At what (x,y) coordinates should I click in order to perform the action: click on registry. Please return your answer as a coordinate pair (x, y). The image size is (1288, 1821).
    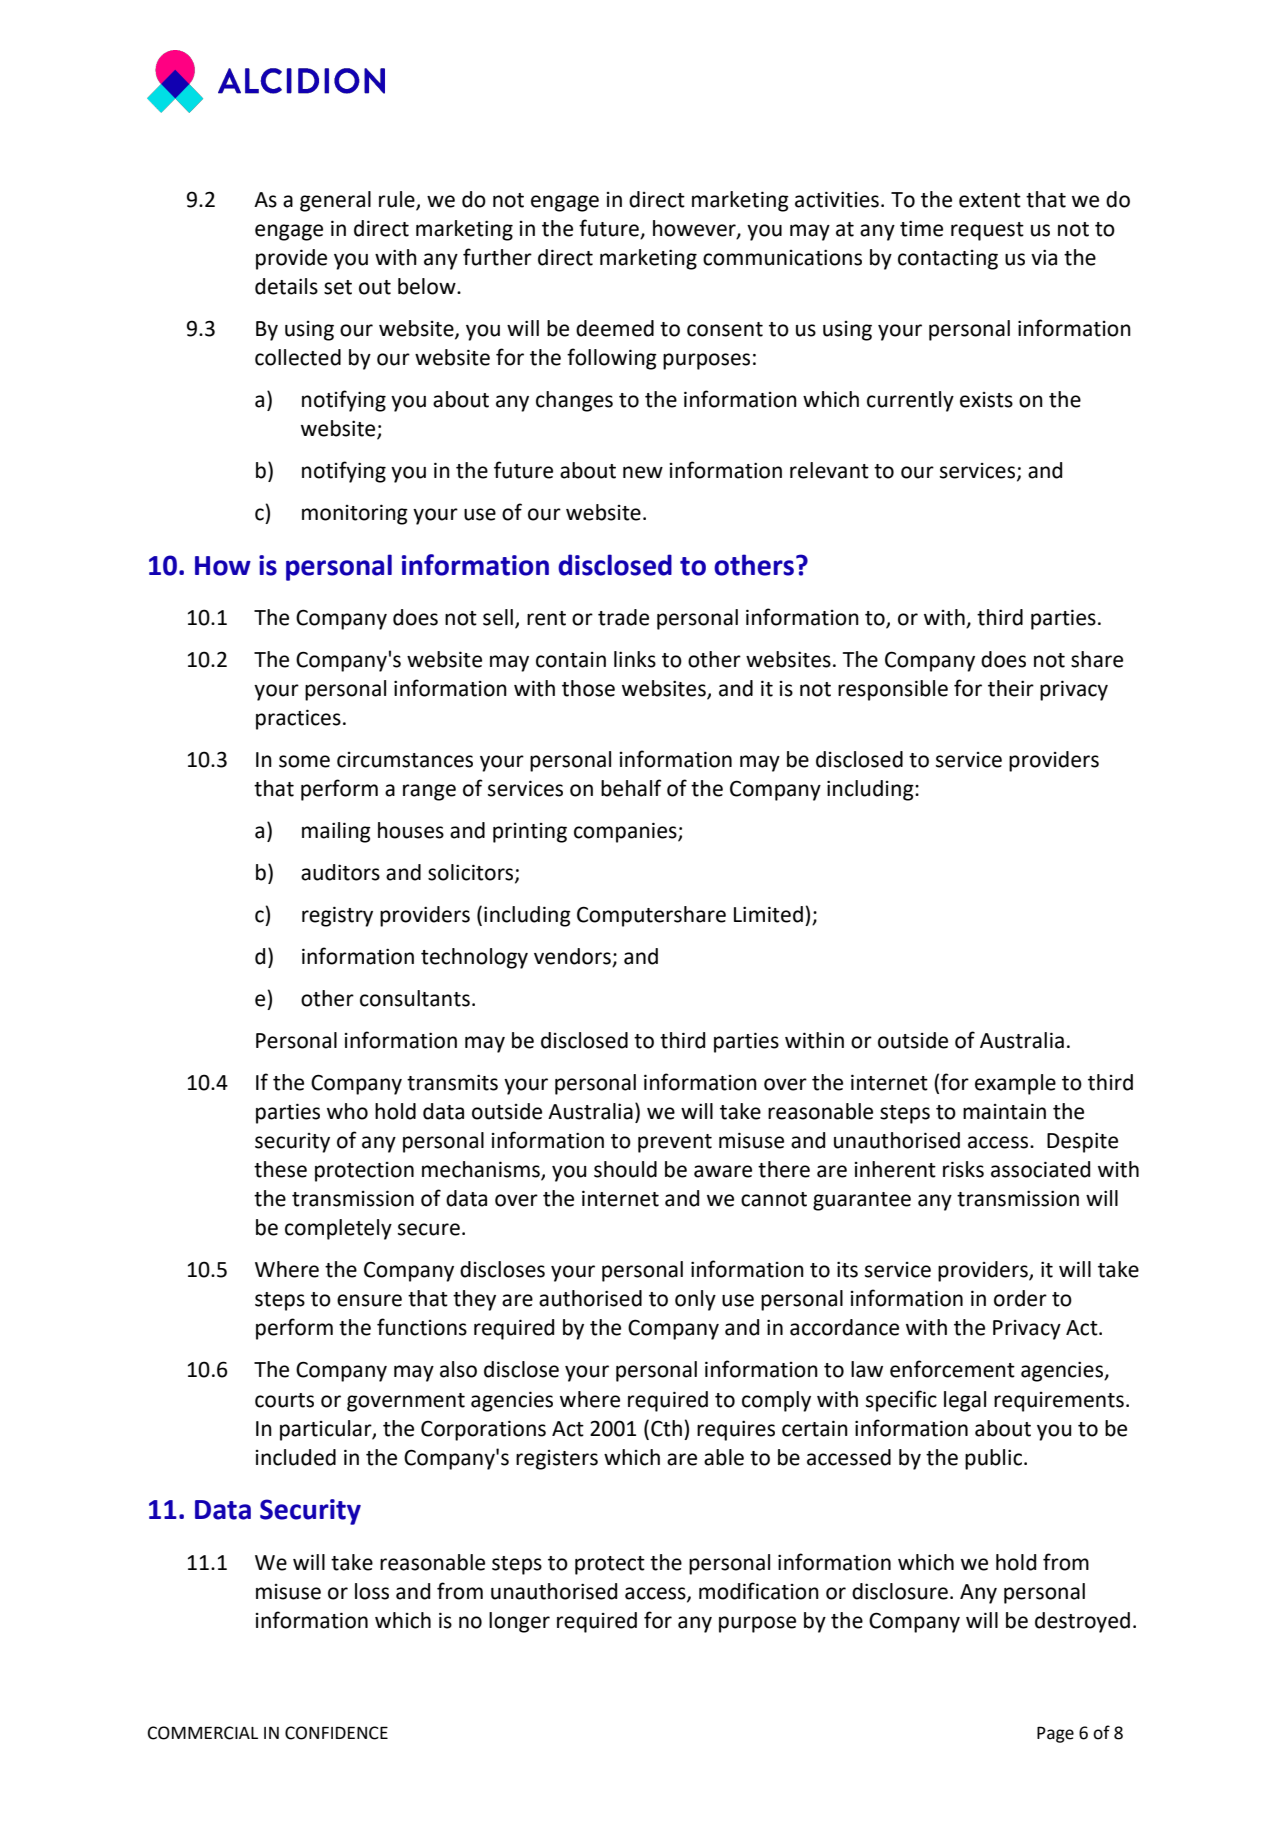
    Looking at the image, I should click on (337, 916).
